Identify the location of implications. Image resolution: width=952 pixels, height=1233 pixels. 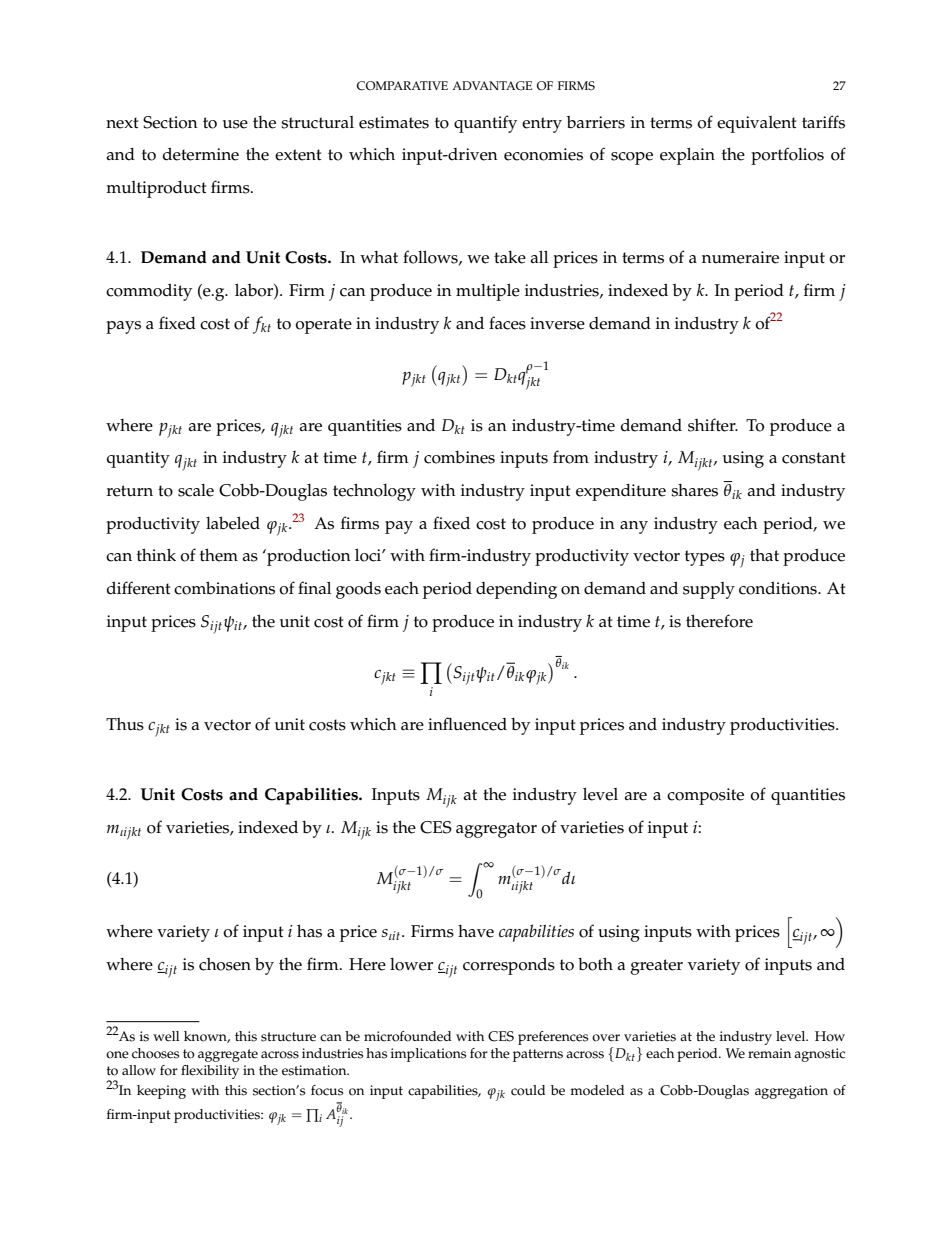
(428, 1055).
